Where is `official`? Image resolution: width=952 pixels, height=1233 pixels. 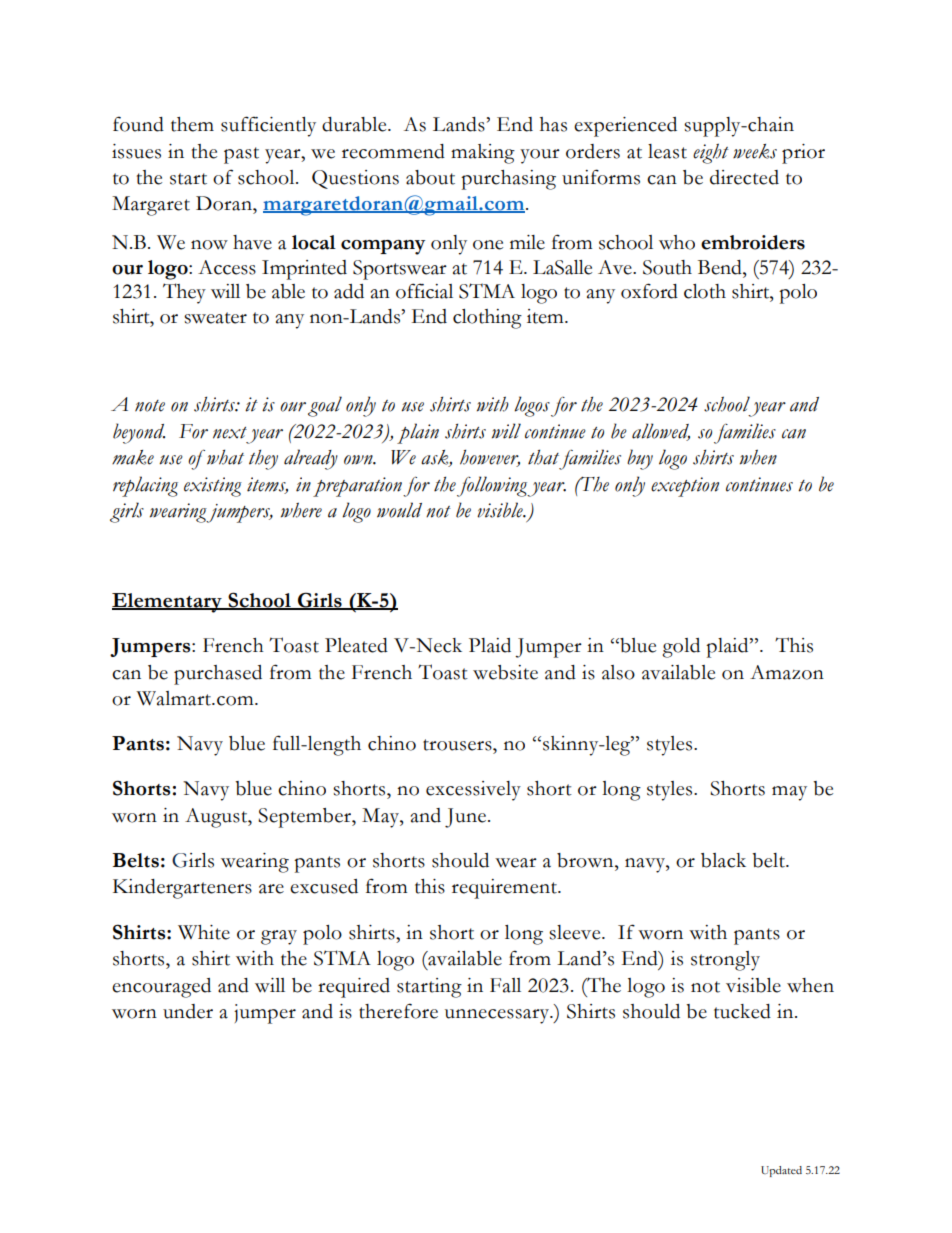 official is located at coordinates (424, 291).
